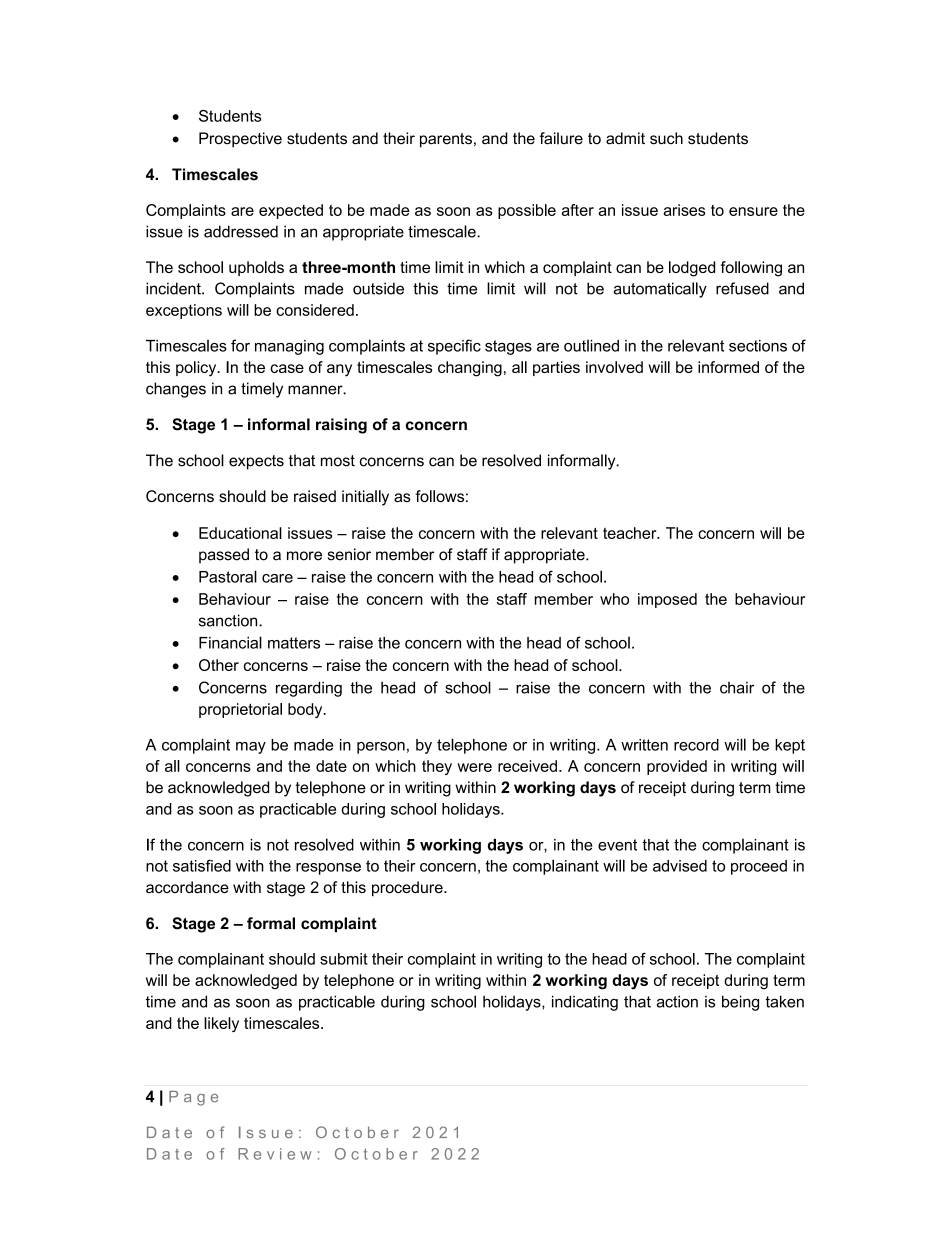 The width and height of the page is (952, 1233). What do you see at coordinates (585, 1003) in the page?
I see `indicating` at bounding box center [585, 1003].
